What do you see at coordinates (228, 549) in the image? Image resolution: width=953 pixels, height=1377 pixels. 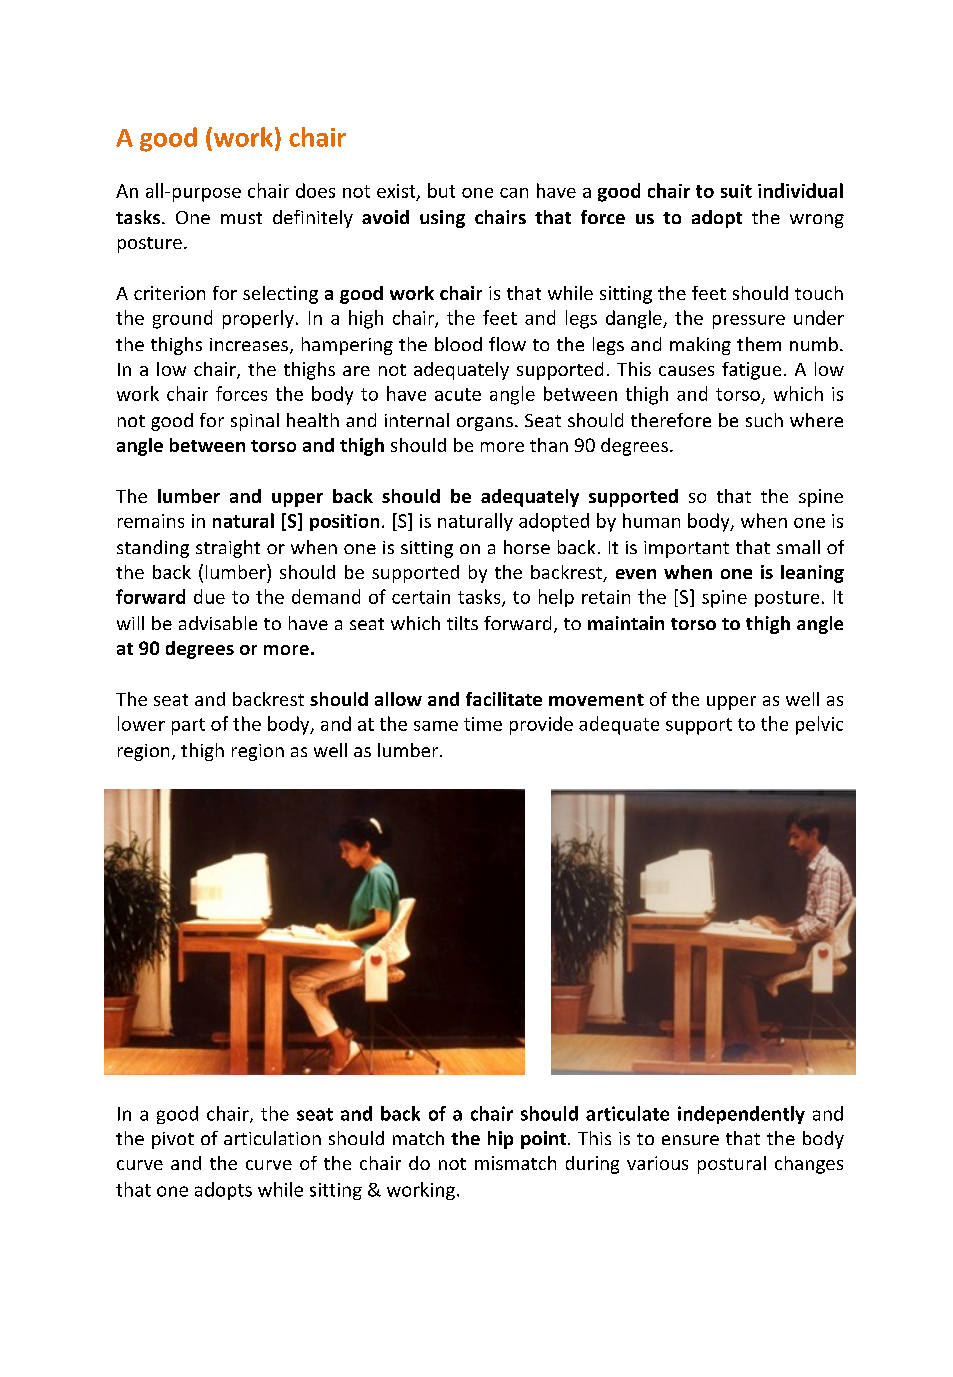 I see `straight` at bounding box center [228, 549].
